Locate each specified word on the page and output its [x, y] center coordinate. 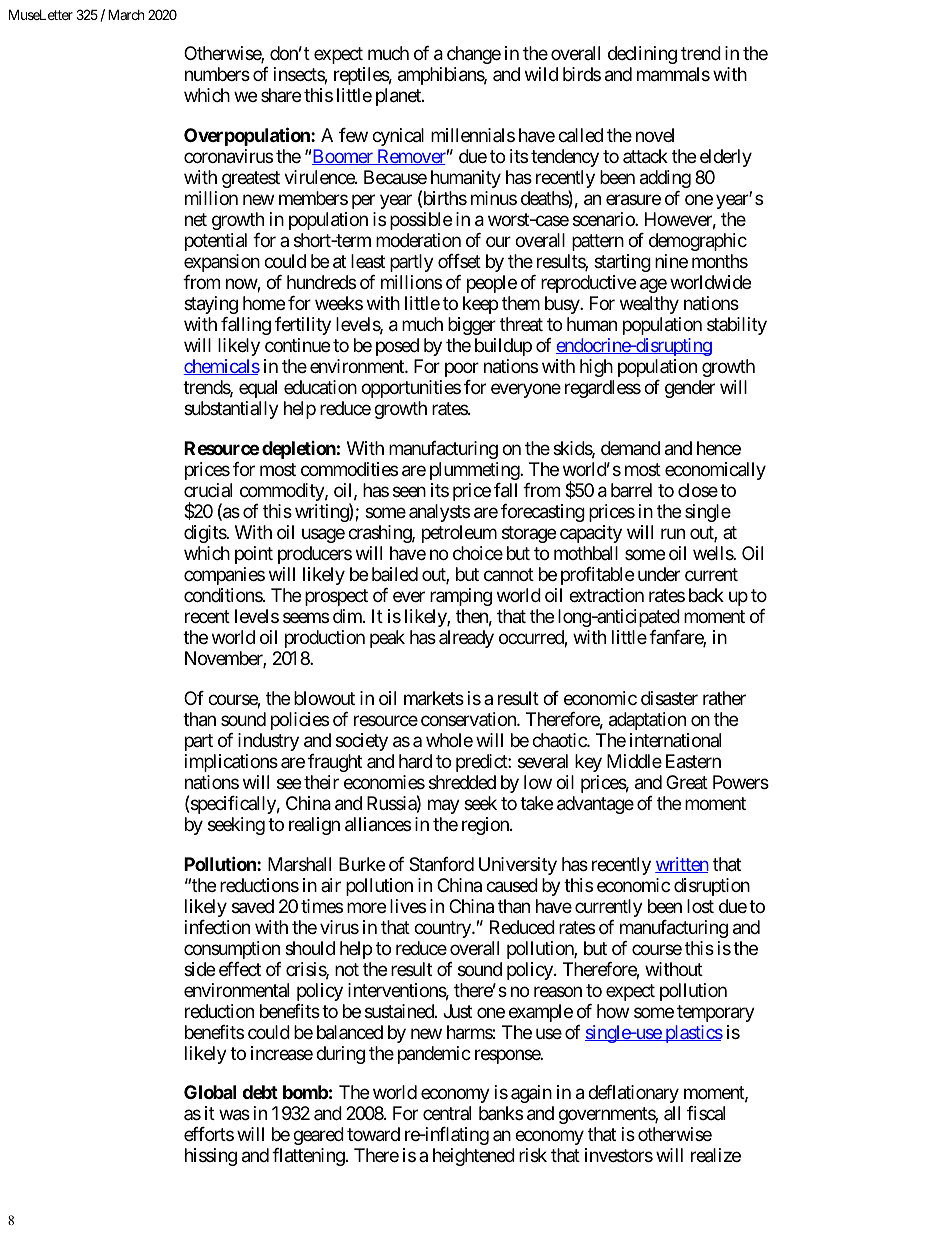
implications [231, 763]
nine [671, 261]
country [443, 929]
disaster [669, 698]
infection [217, 927]
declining [642, 55]
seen [409, 491]
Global [210, 1092]
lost [700, 906]
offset [459, 261]
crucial [208, 490]
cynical [398, 137]
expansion [222, 263]
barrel [631, 490]
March [126, 14]
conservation [469, 719]
